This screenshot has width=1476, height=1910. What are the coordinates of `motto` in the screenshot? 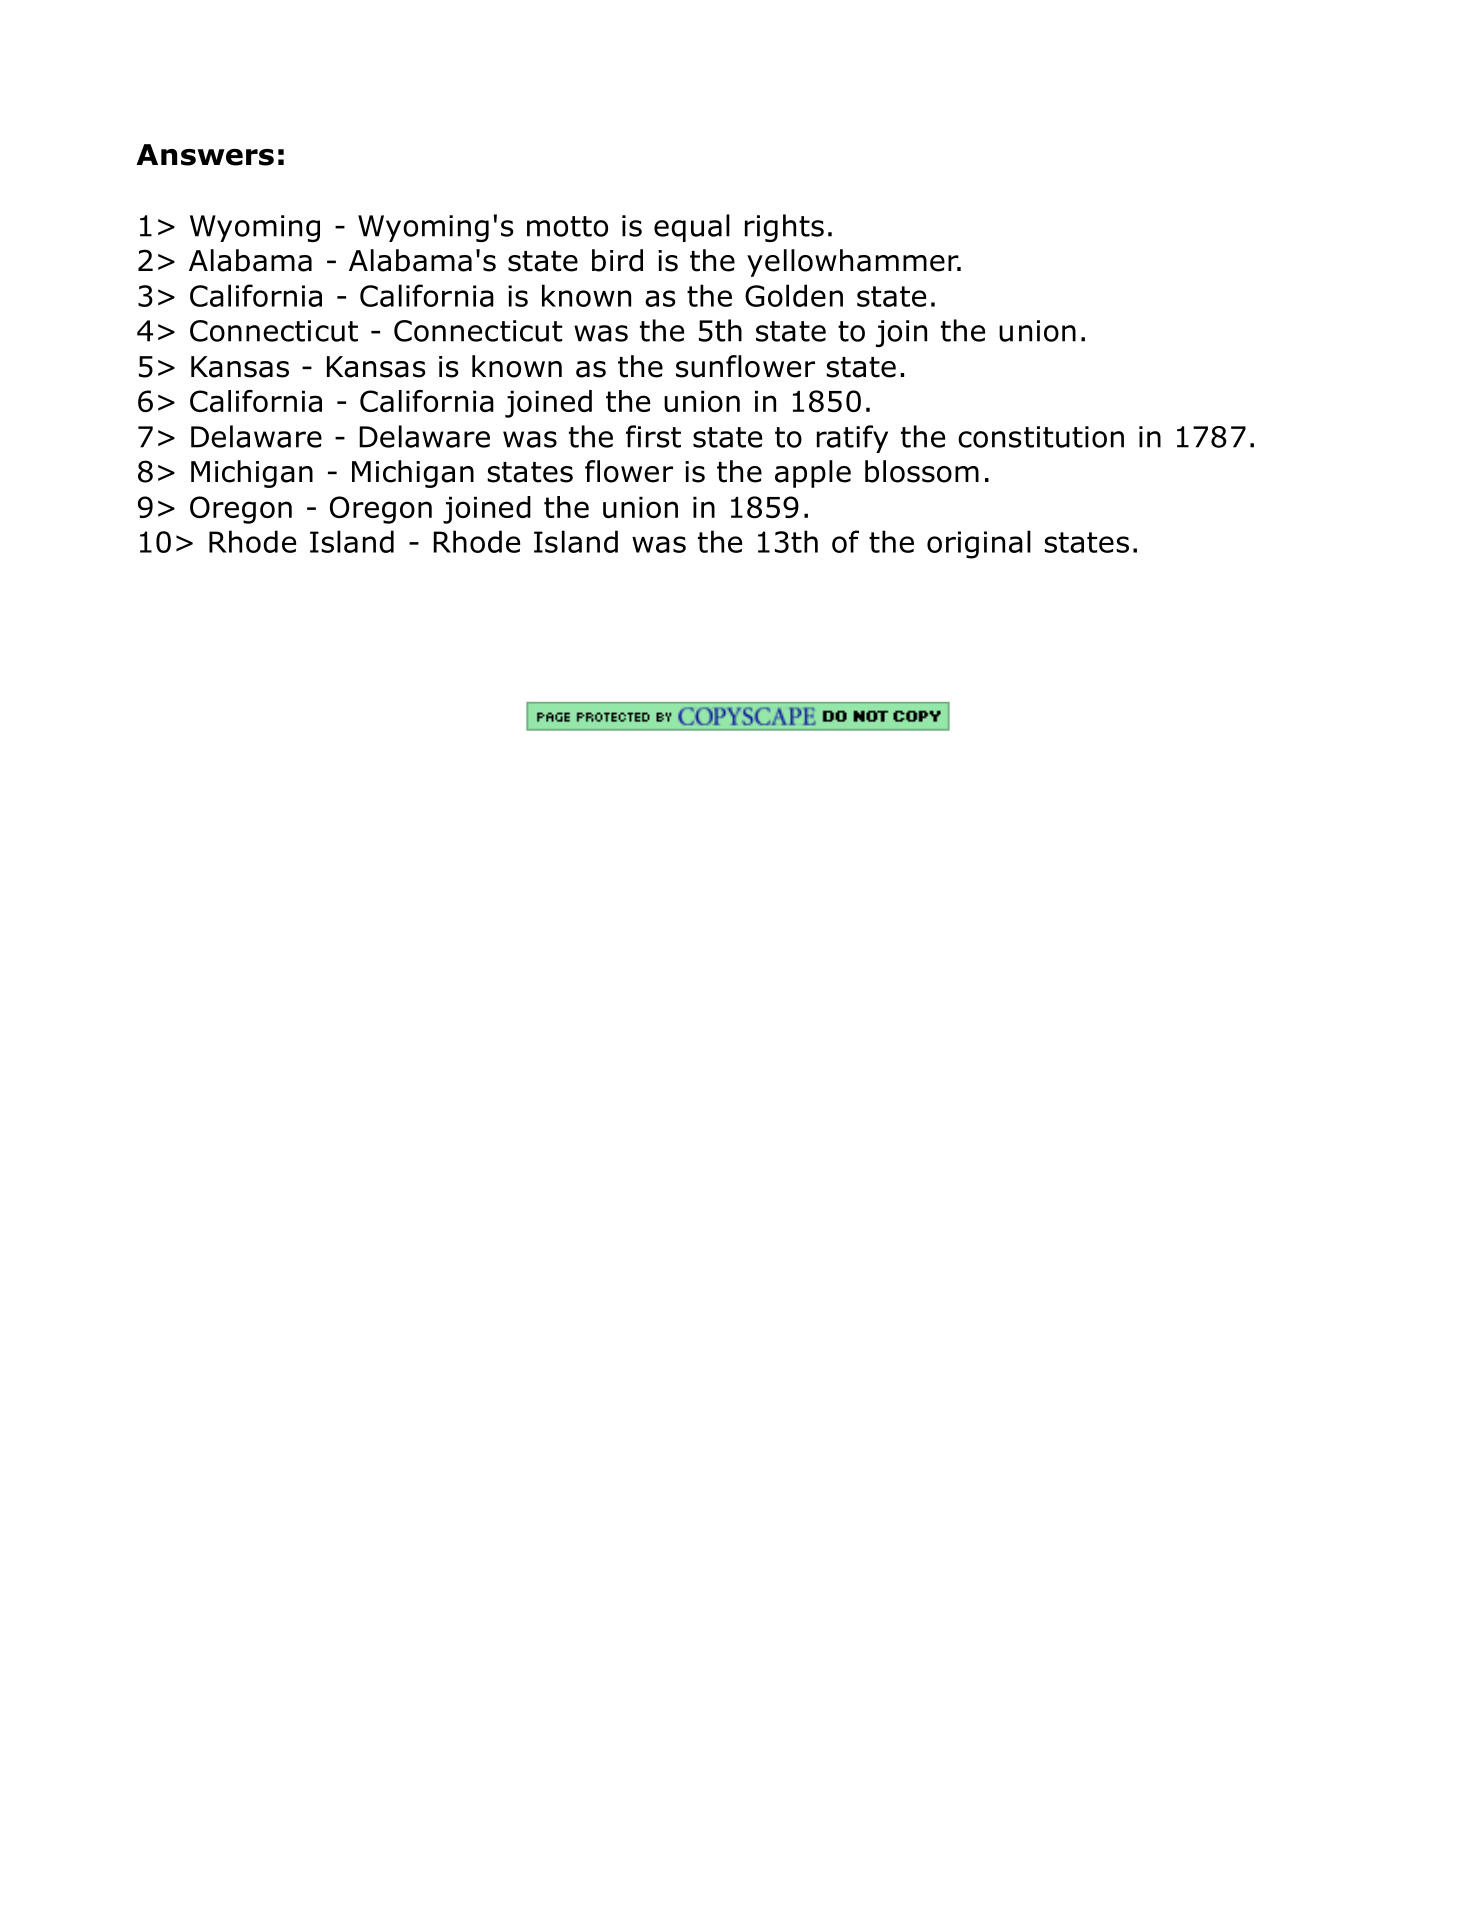 It's located at (567, 226).
